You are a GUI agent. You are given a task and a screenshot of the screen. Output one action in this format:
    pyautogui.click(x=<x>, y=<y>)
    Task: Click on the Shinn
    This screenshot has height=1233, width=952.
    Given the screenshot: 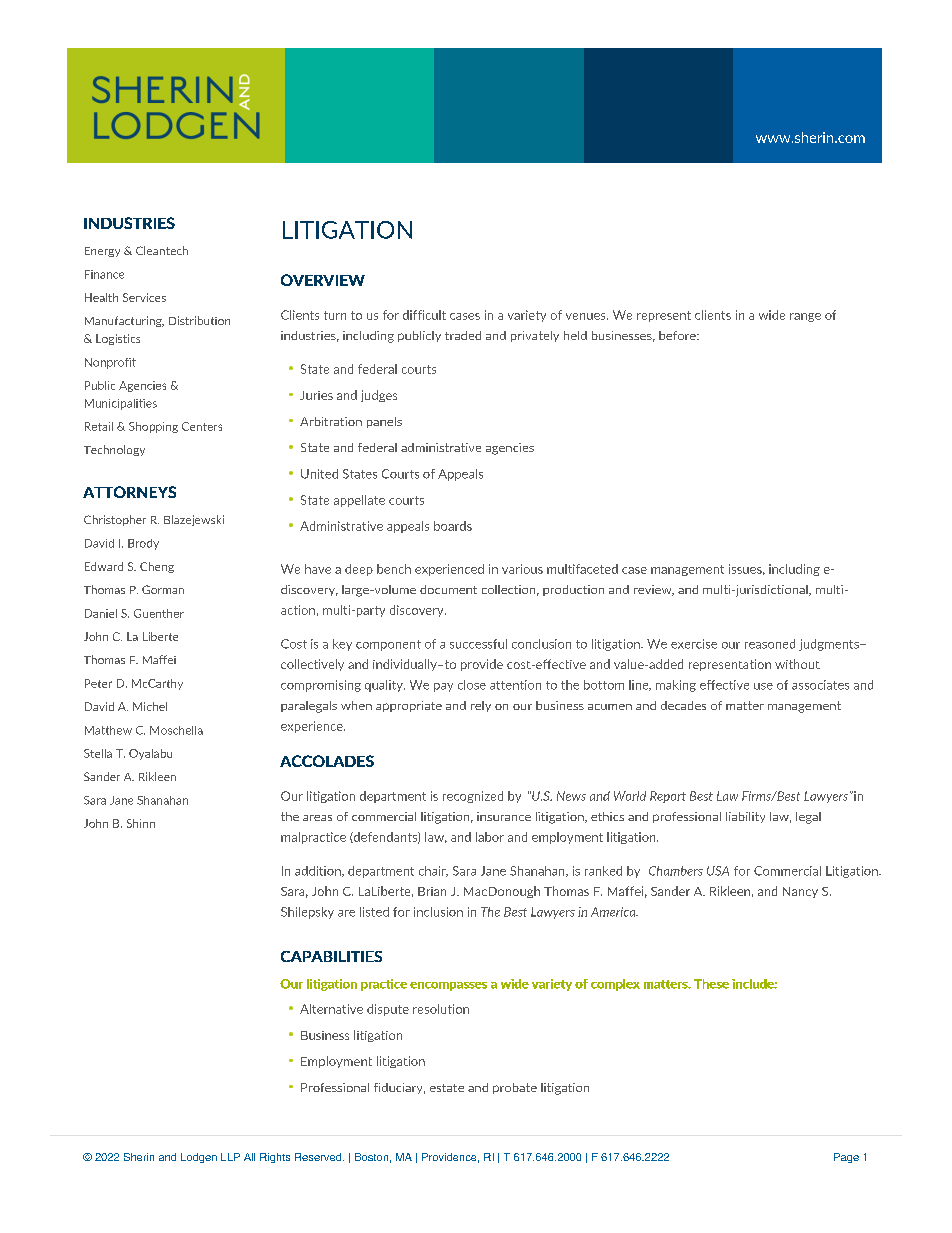 What is the action you would take?
    pyautogui.click(x=141, y=823)
